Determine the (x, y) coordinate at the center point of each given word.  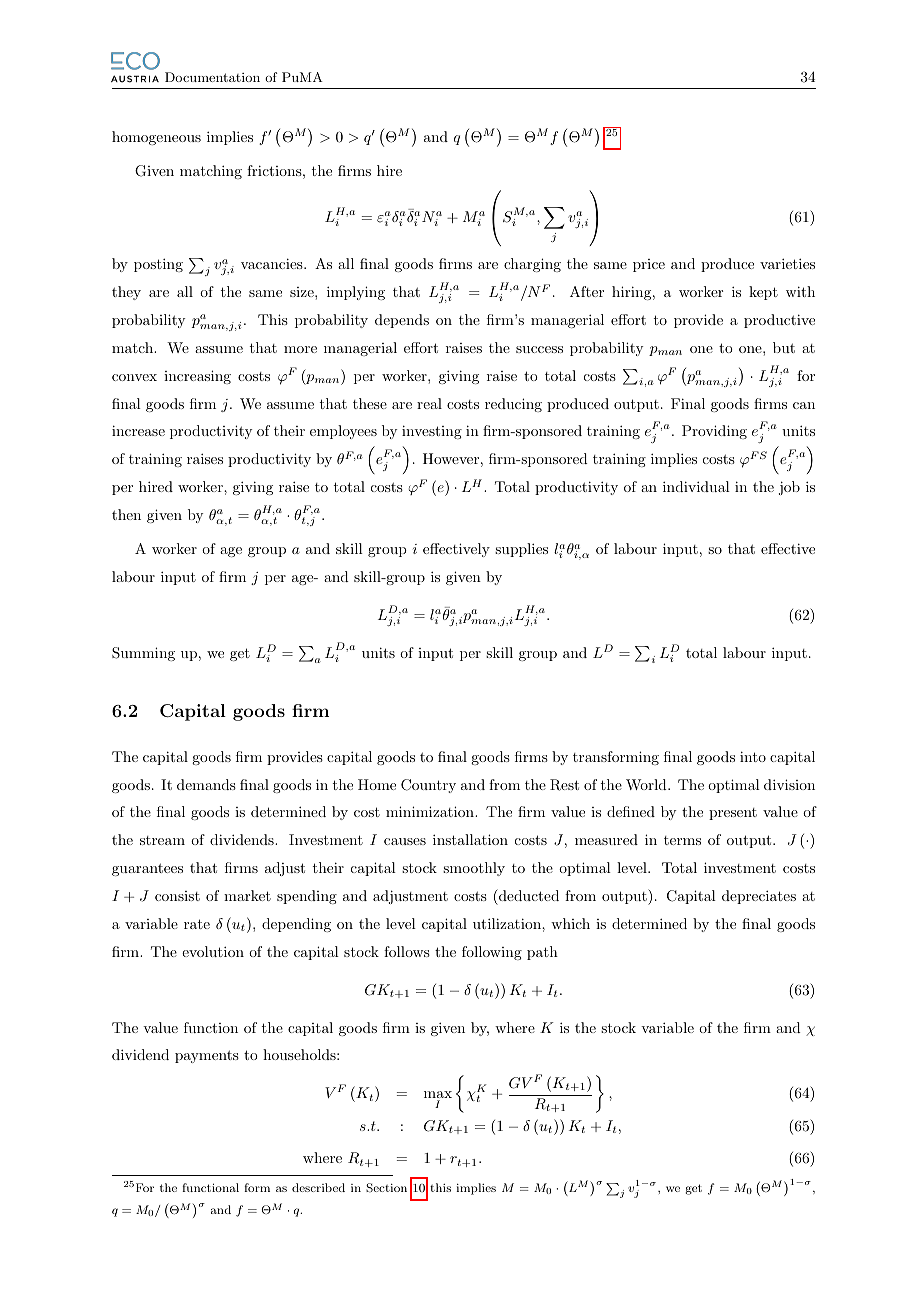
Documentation (212, 77)
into (753, 756)
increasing (197, 377)
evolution (213, 951)
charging (532, 265)
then (126, 514)
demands (206, 784)
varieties (787, 263)
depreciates (759, 897)
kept (763, 293)
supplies (521, 550)
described (318, 1187)
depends (402, 321)
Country (428, 786)
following (492, 953)
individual (696, 486)
